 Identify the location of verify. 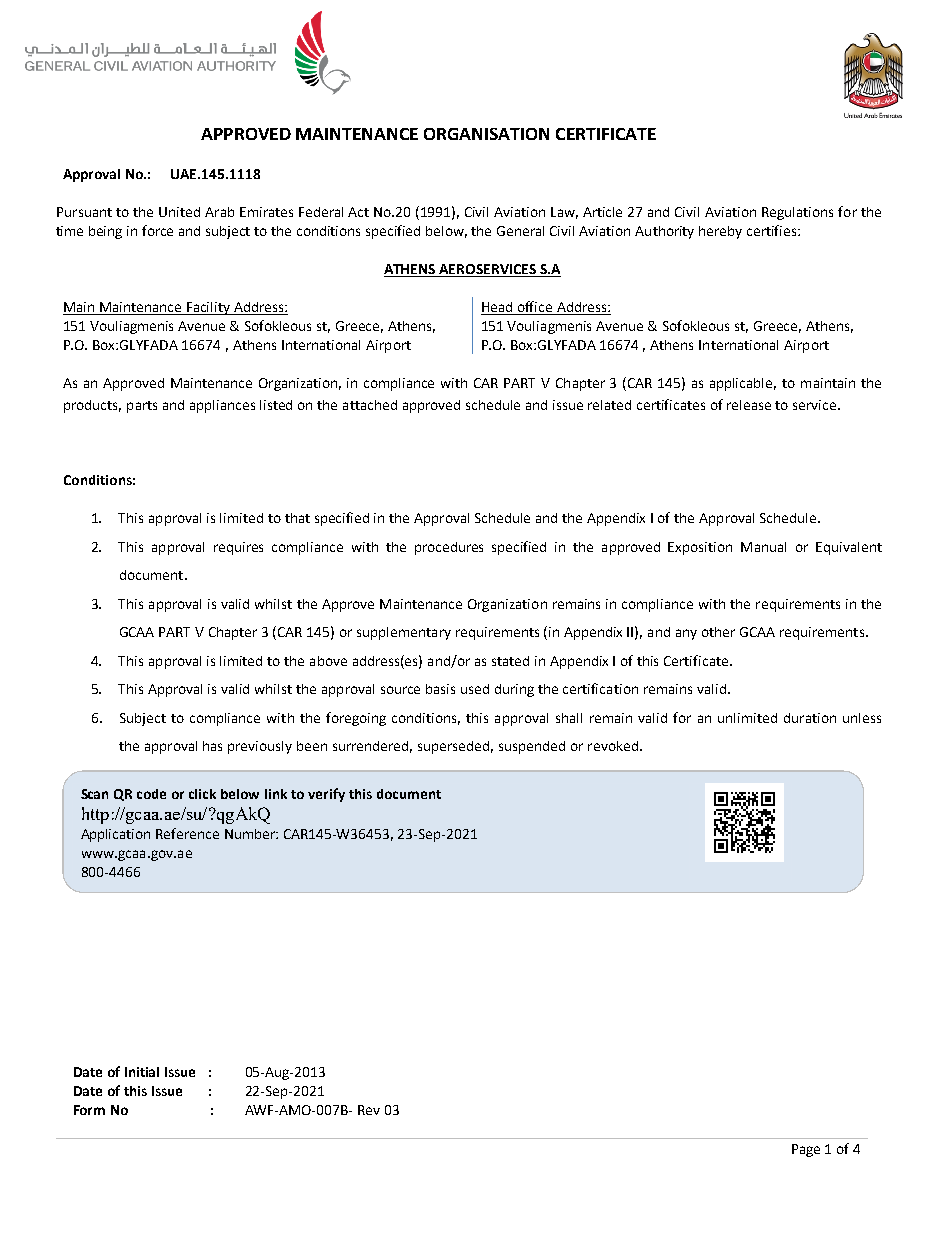
(326, 795).
